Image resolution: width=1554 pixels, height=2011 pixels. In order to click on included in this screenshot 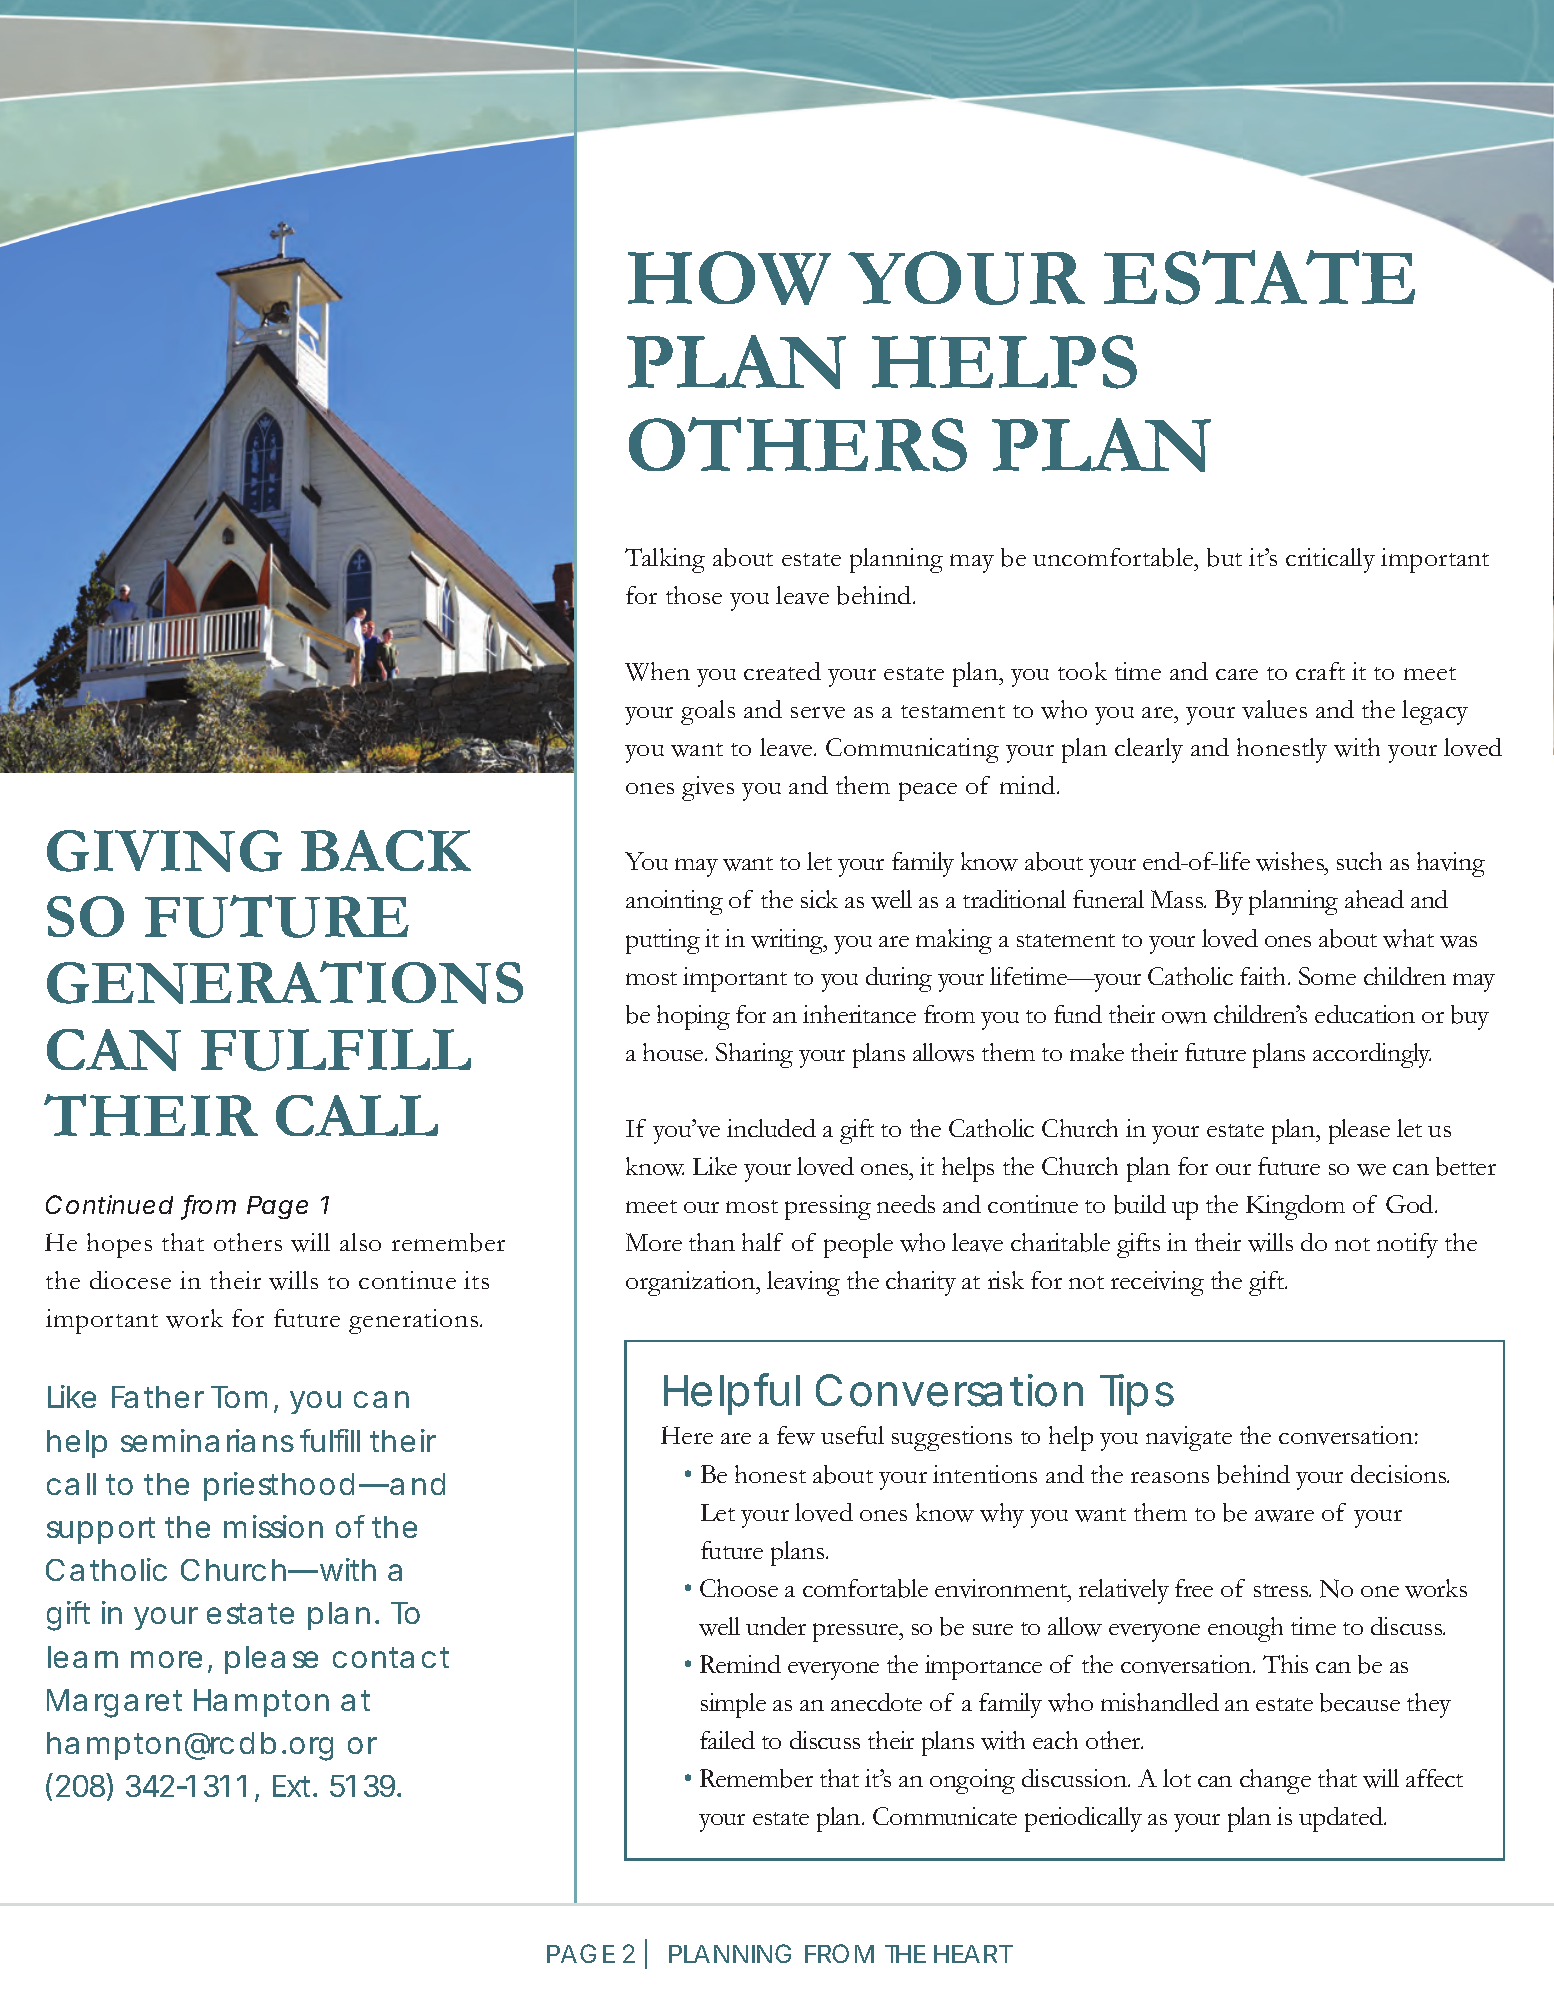, I will do `click(771, 1128)`.
